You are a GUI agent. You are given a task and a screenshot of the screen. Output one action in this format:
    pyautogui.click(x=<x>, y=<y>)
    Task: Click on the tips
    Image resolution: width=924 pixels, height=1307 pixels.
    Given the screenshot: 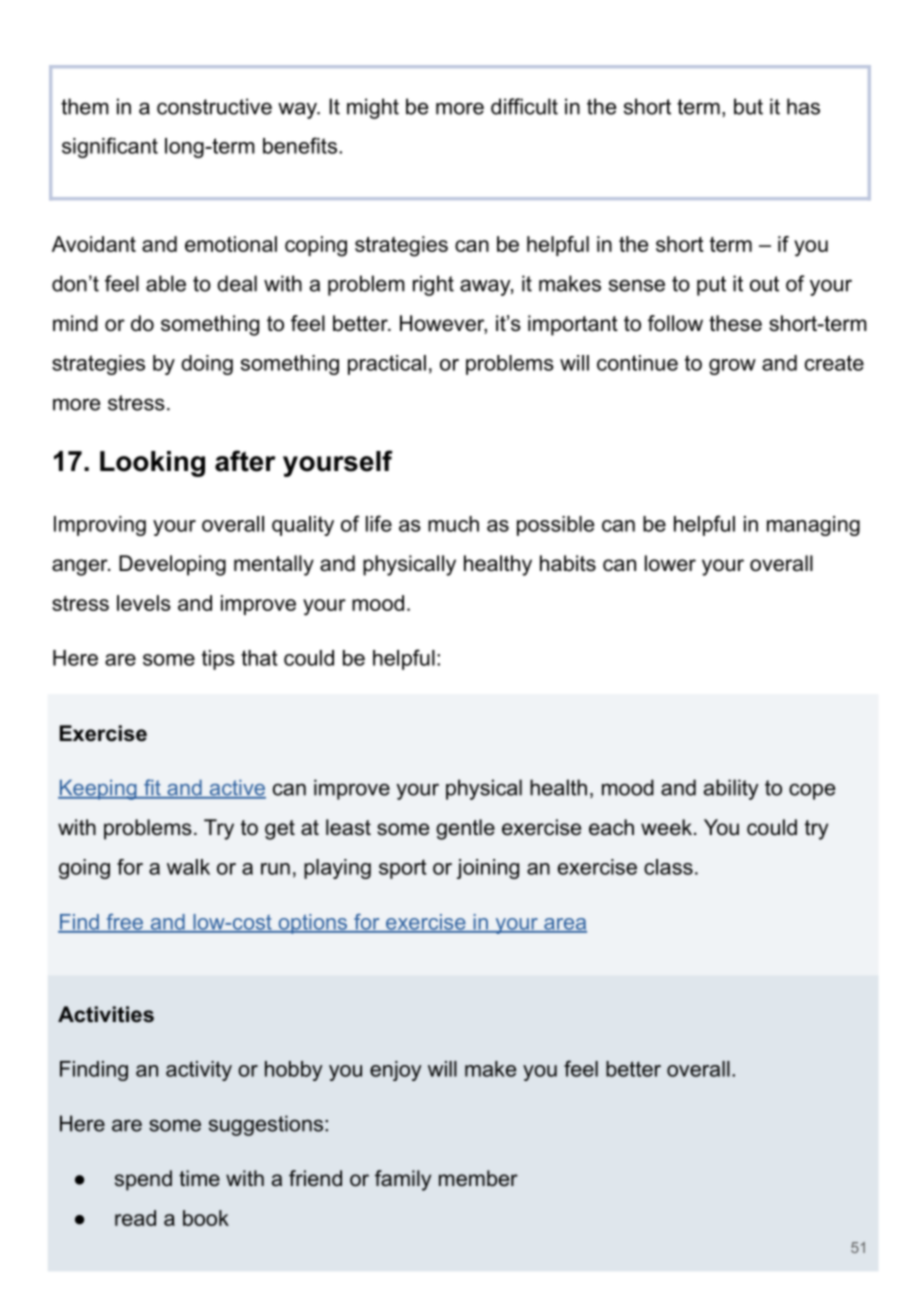 What is the action you would take?
    pyautogui.click(x=218, y=660)
